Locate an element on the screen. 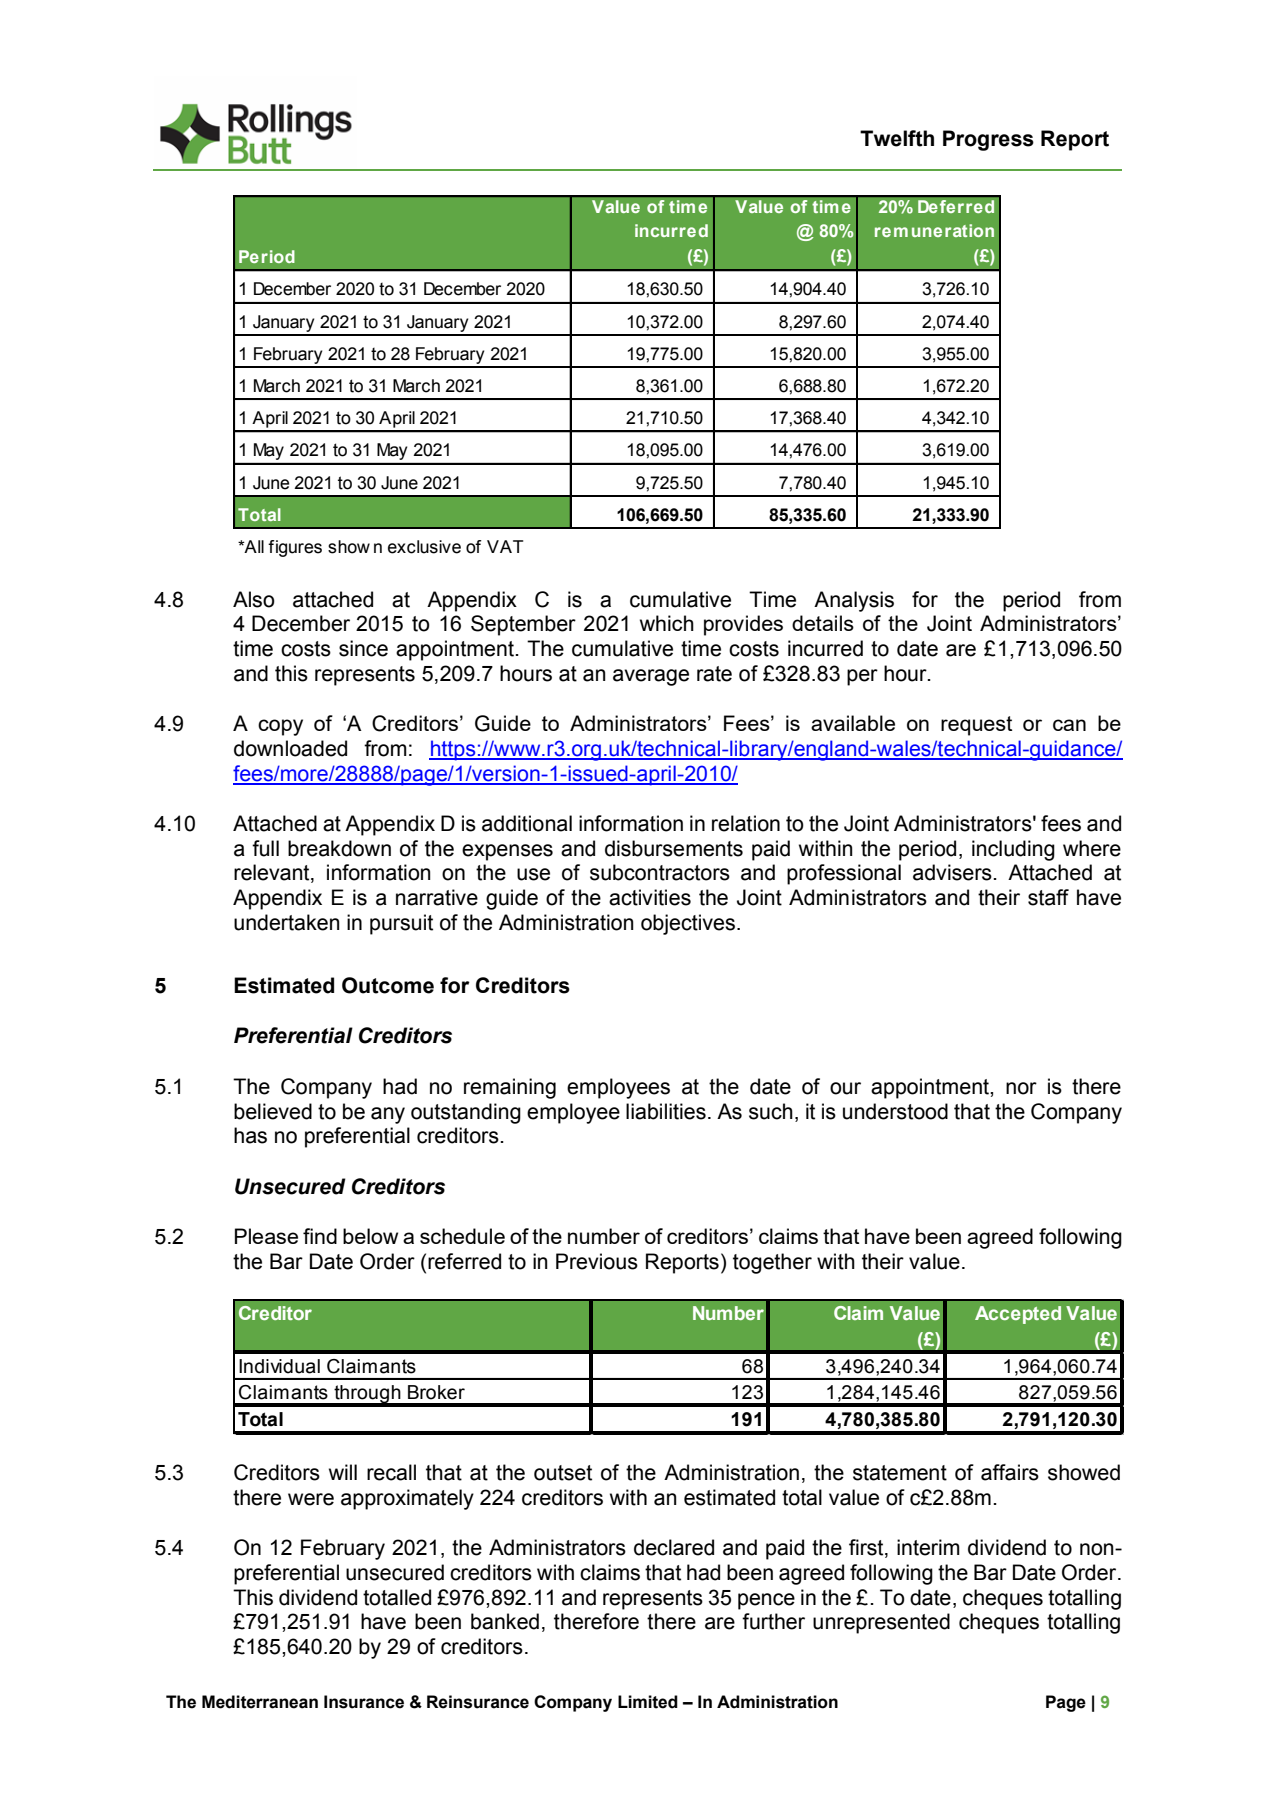 The image size is (1277, 1807). staff is located at coordinates (1048, 897).
